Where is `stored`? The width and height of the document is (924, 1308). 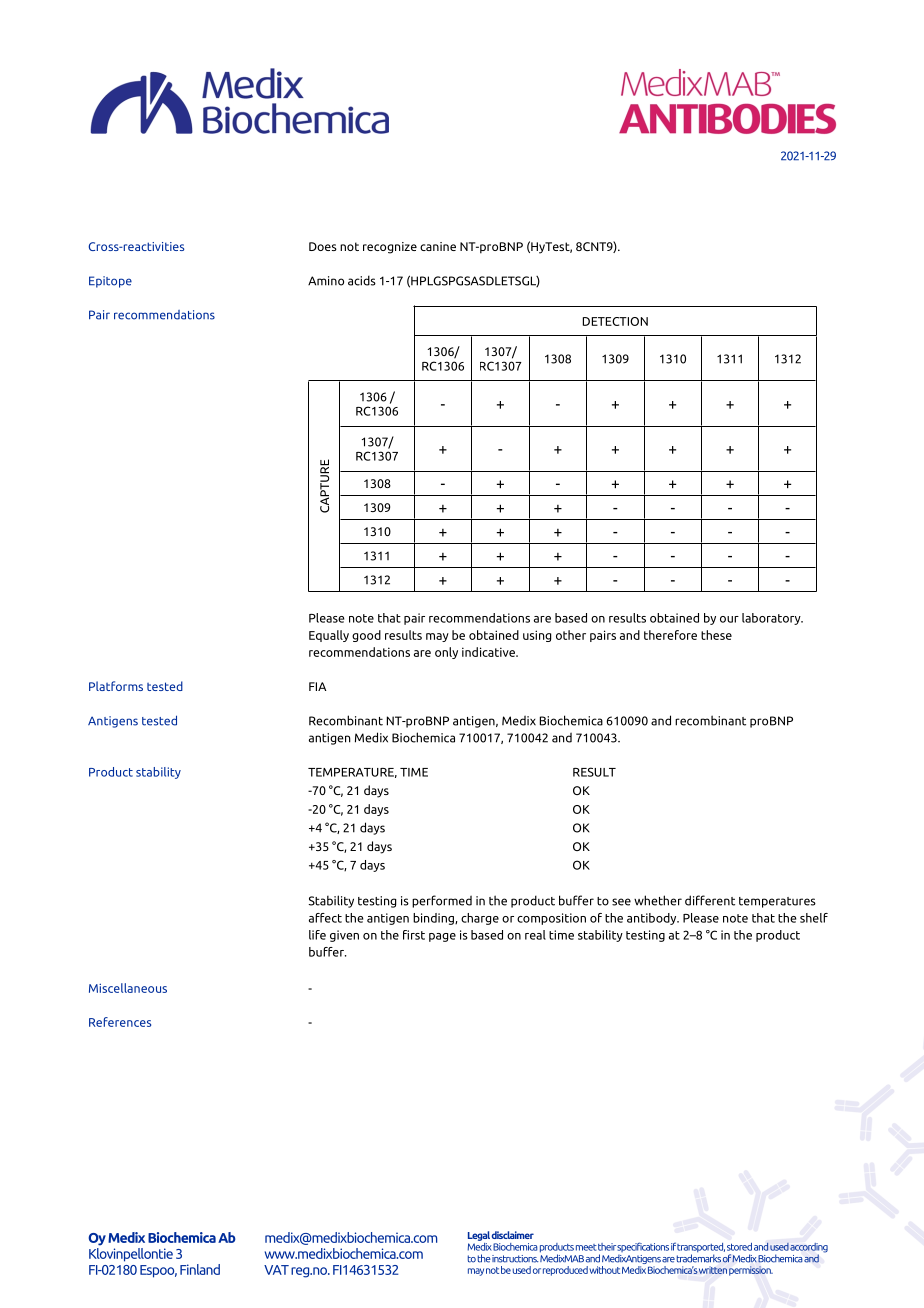 stored is located at coordinates (739, 1247).
